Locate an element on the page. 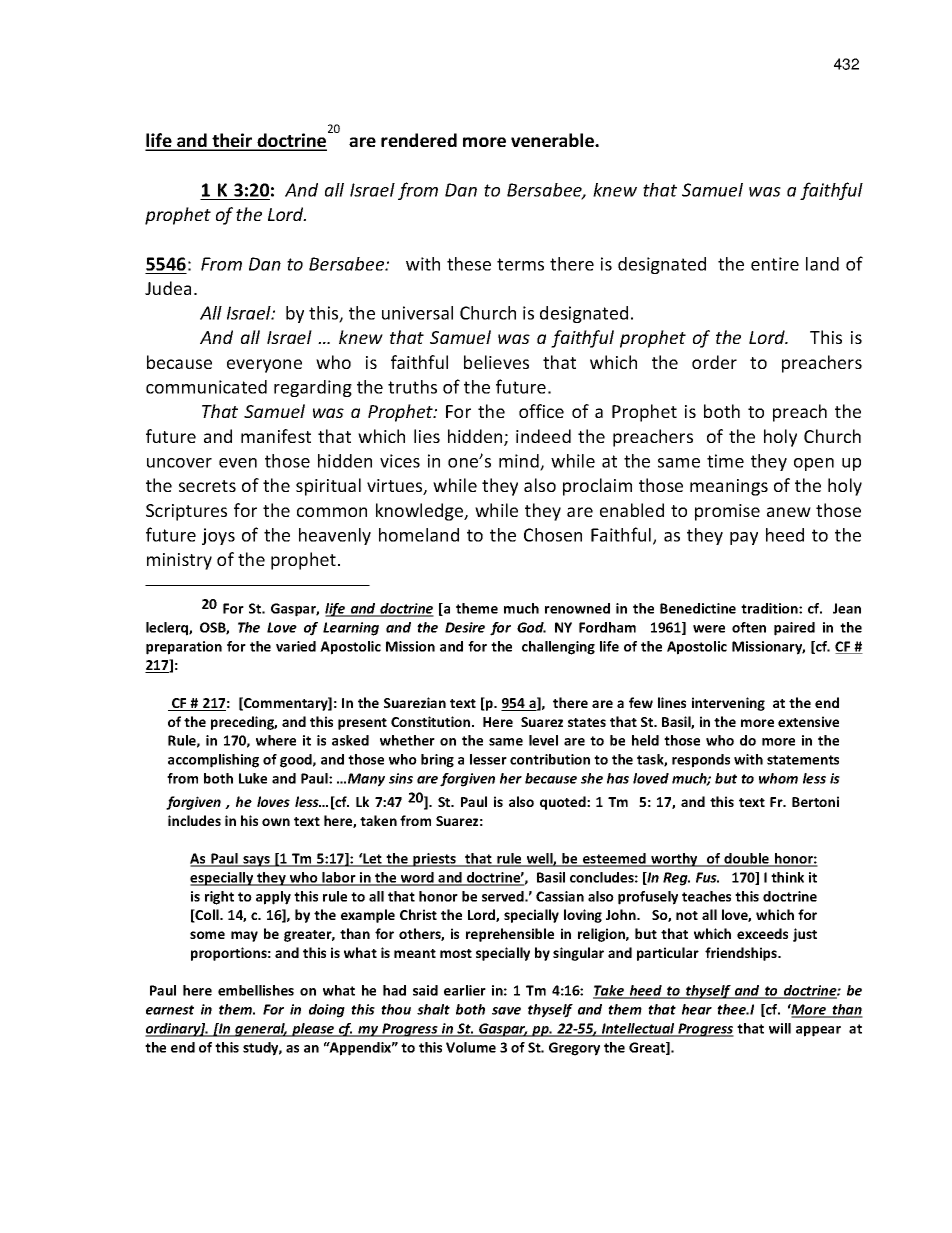 This document has height=1233, width=952. their is located at coordinates (232, 141).
